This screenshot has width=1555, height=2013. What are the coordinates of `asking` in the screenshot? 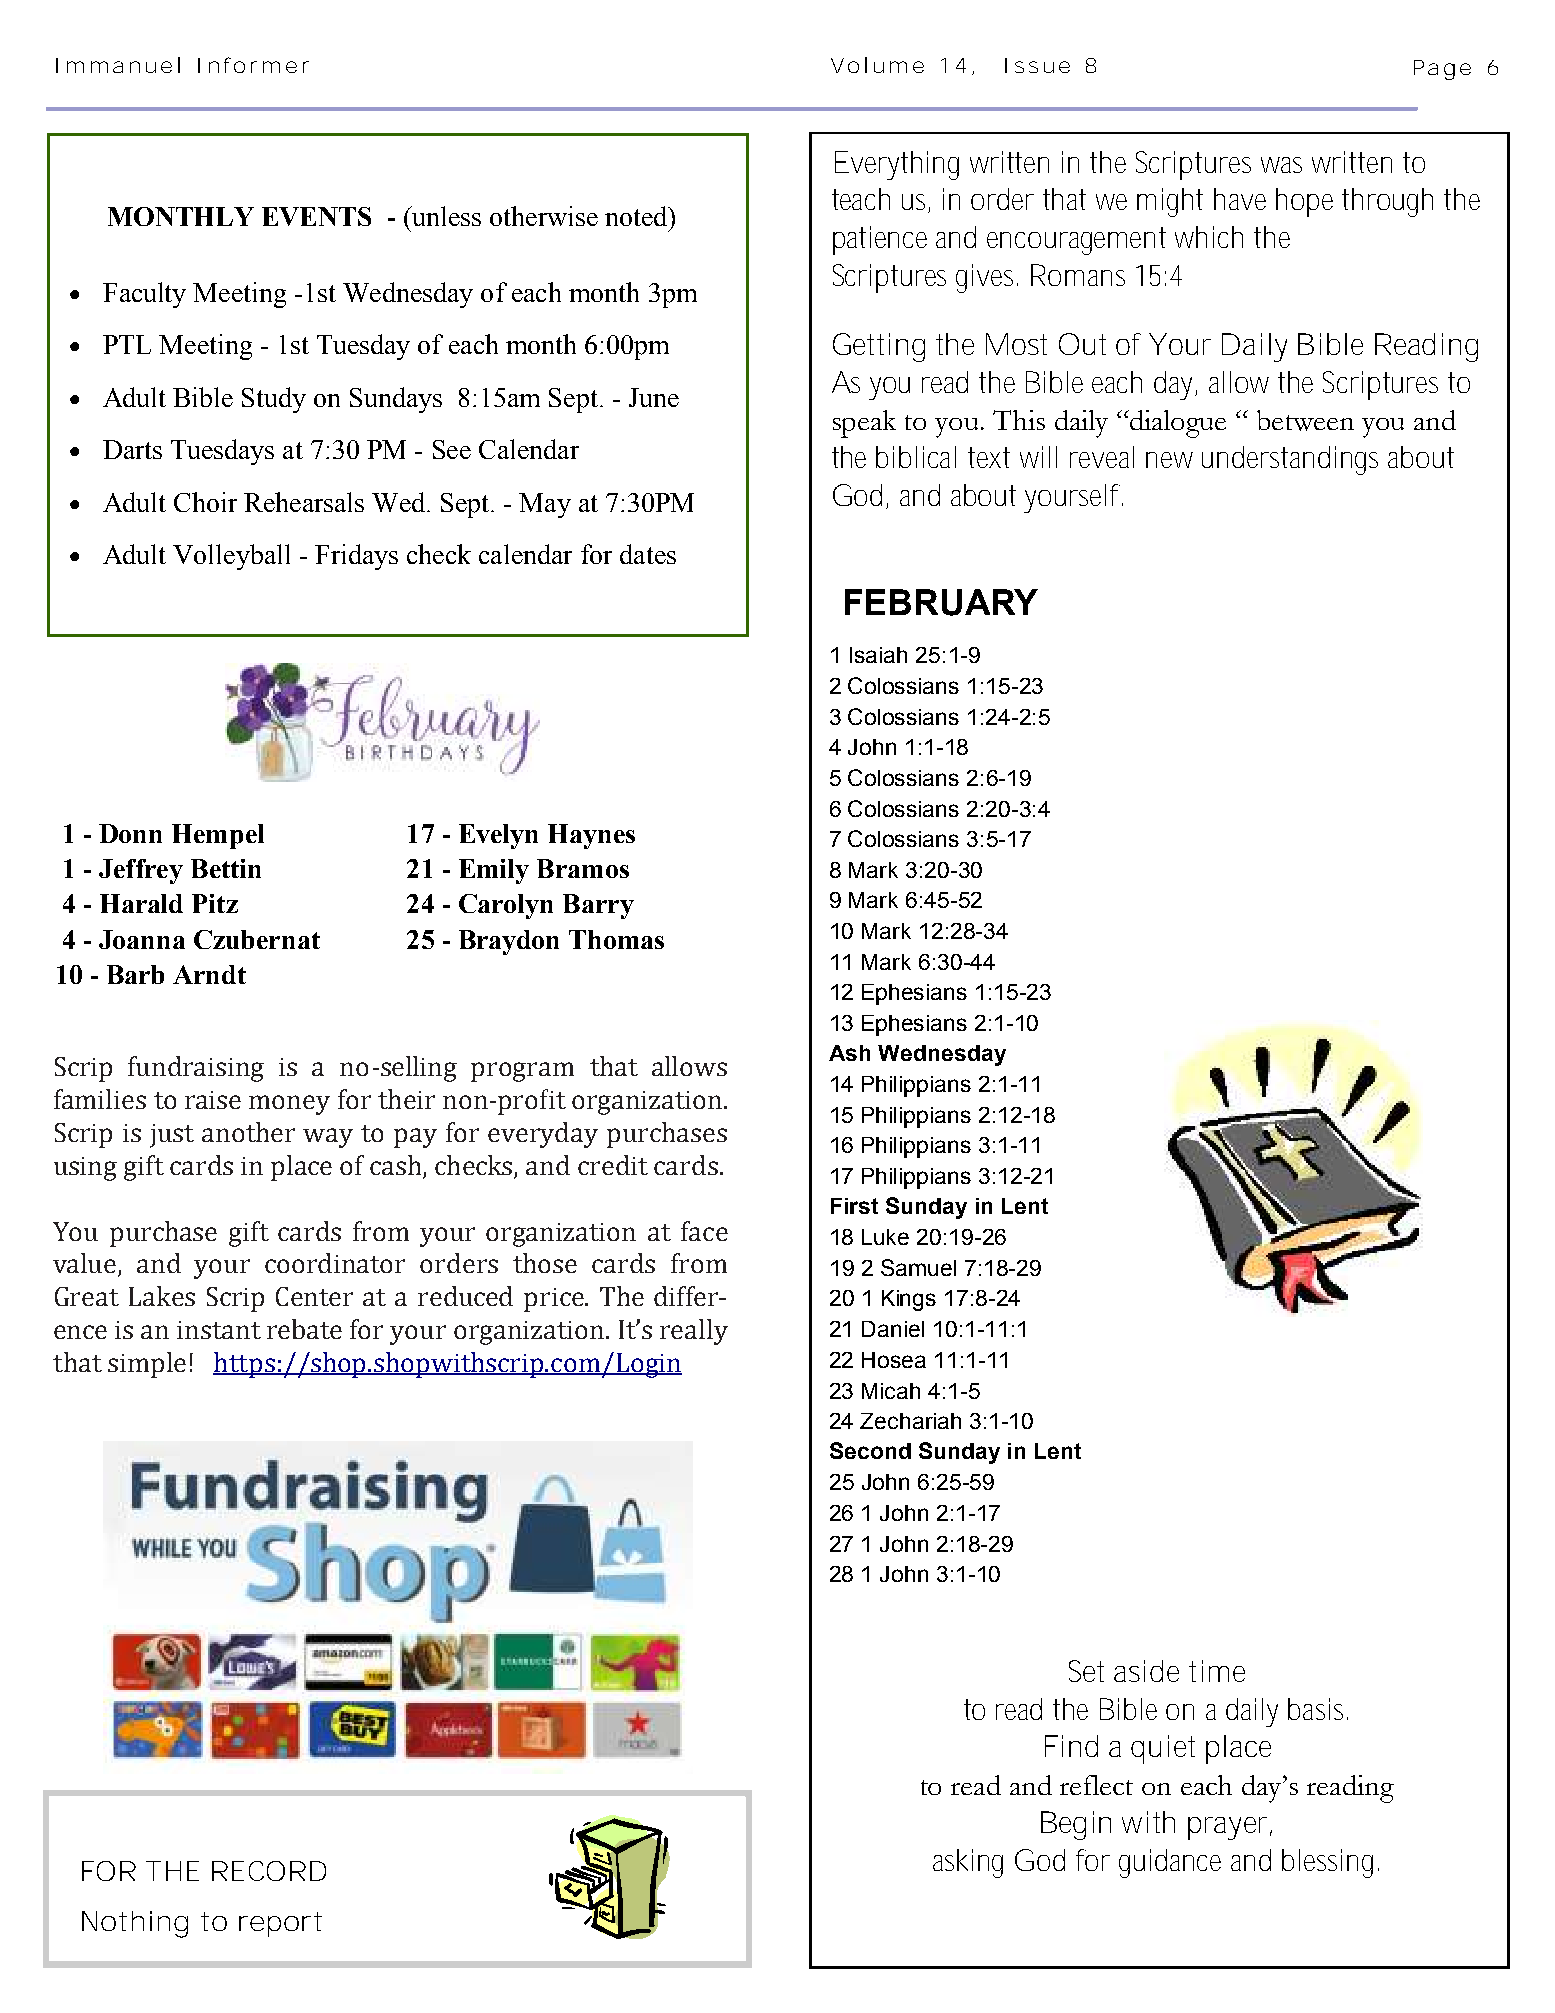 It's located at (968, 1863).
